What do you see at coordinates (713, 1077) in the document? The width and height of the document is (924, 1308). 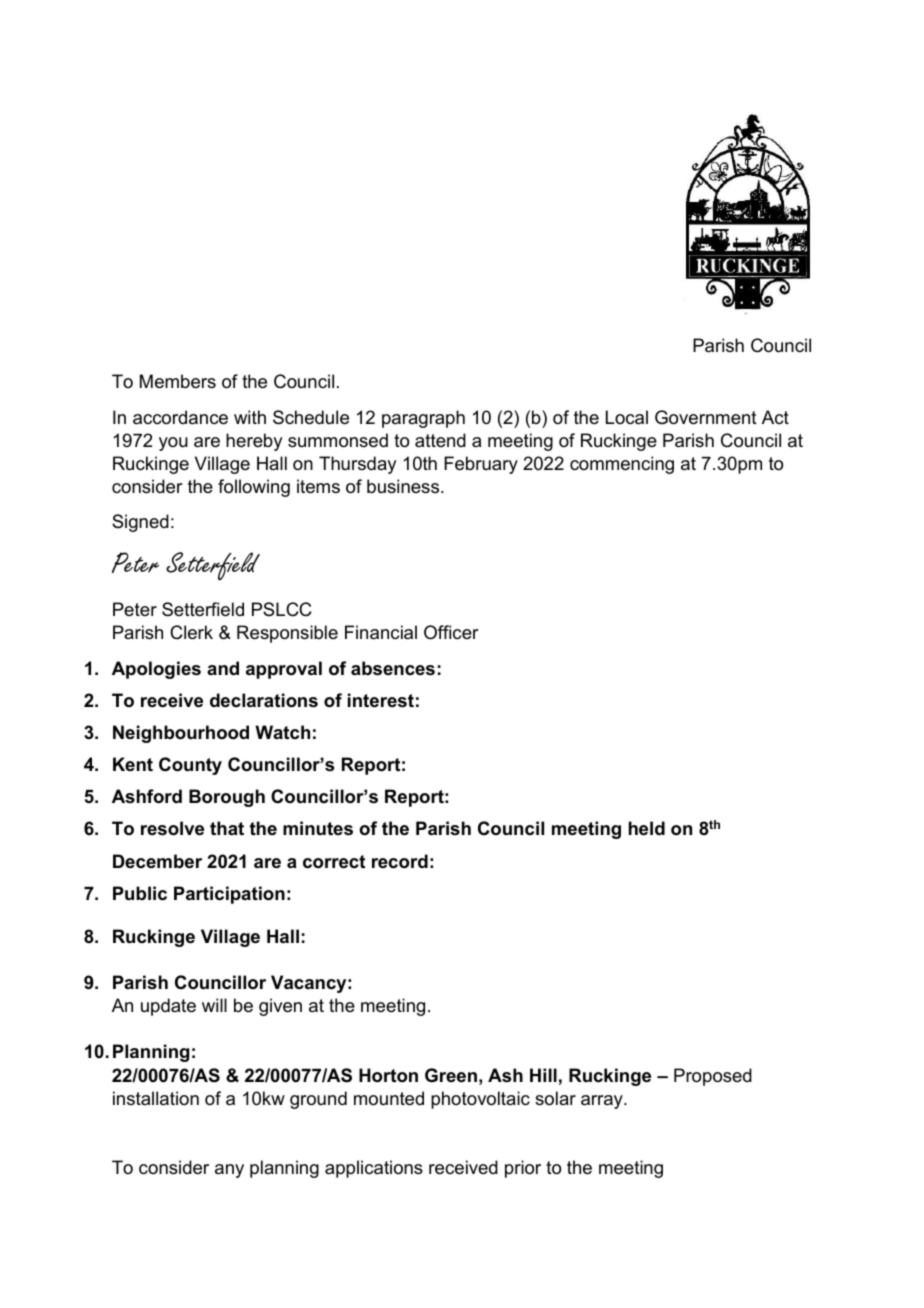 I see `Proposed` at bounding box center [713, 1077].
